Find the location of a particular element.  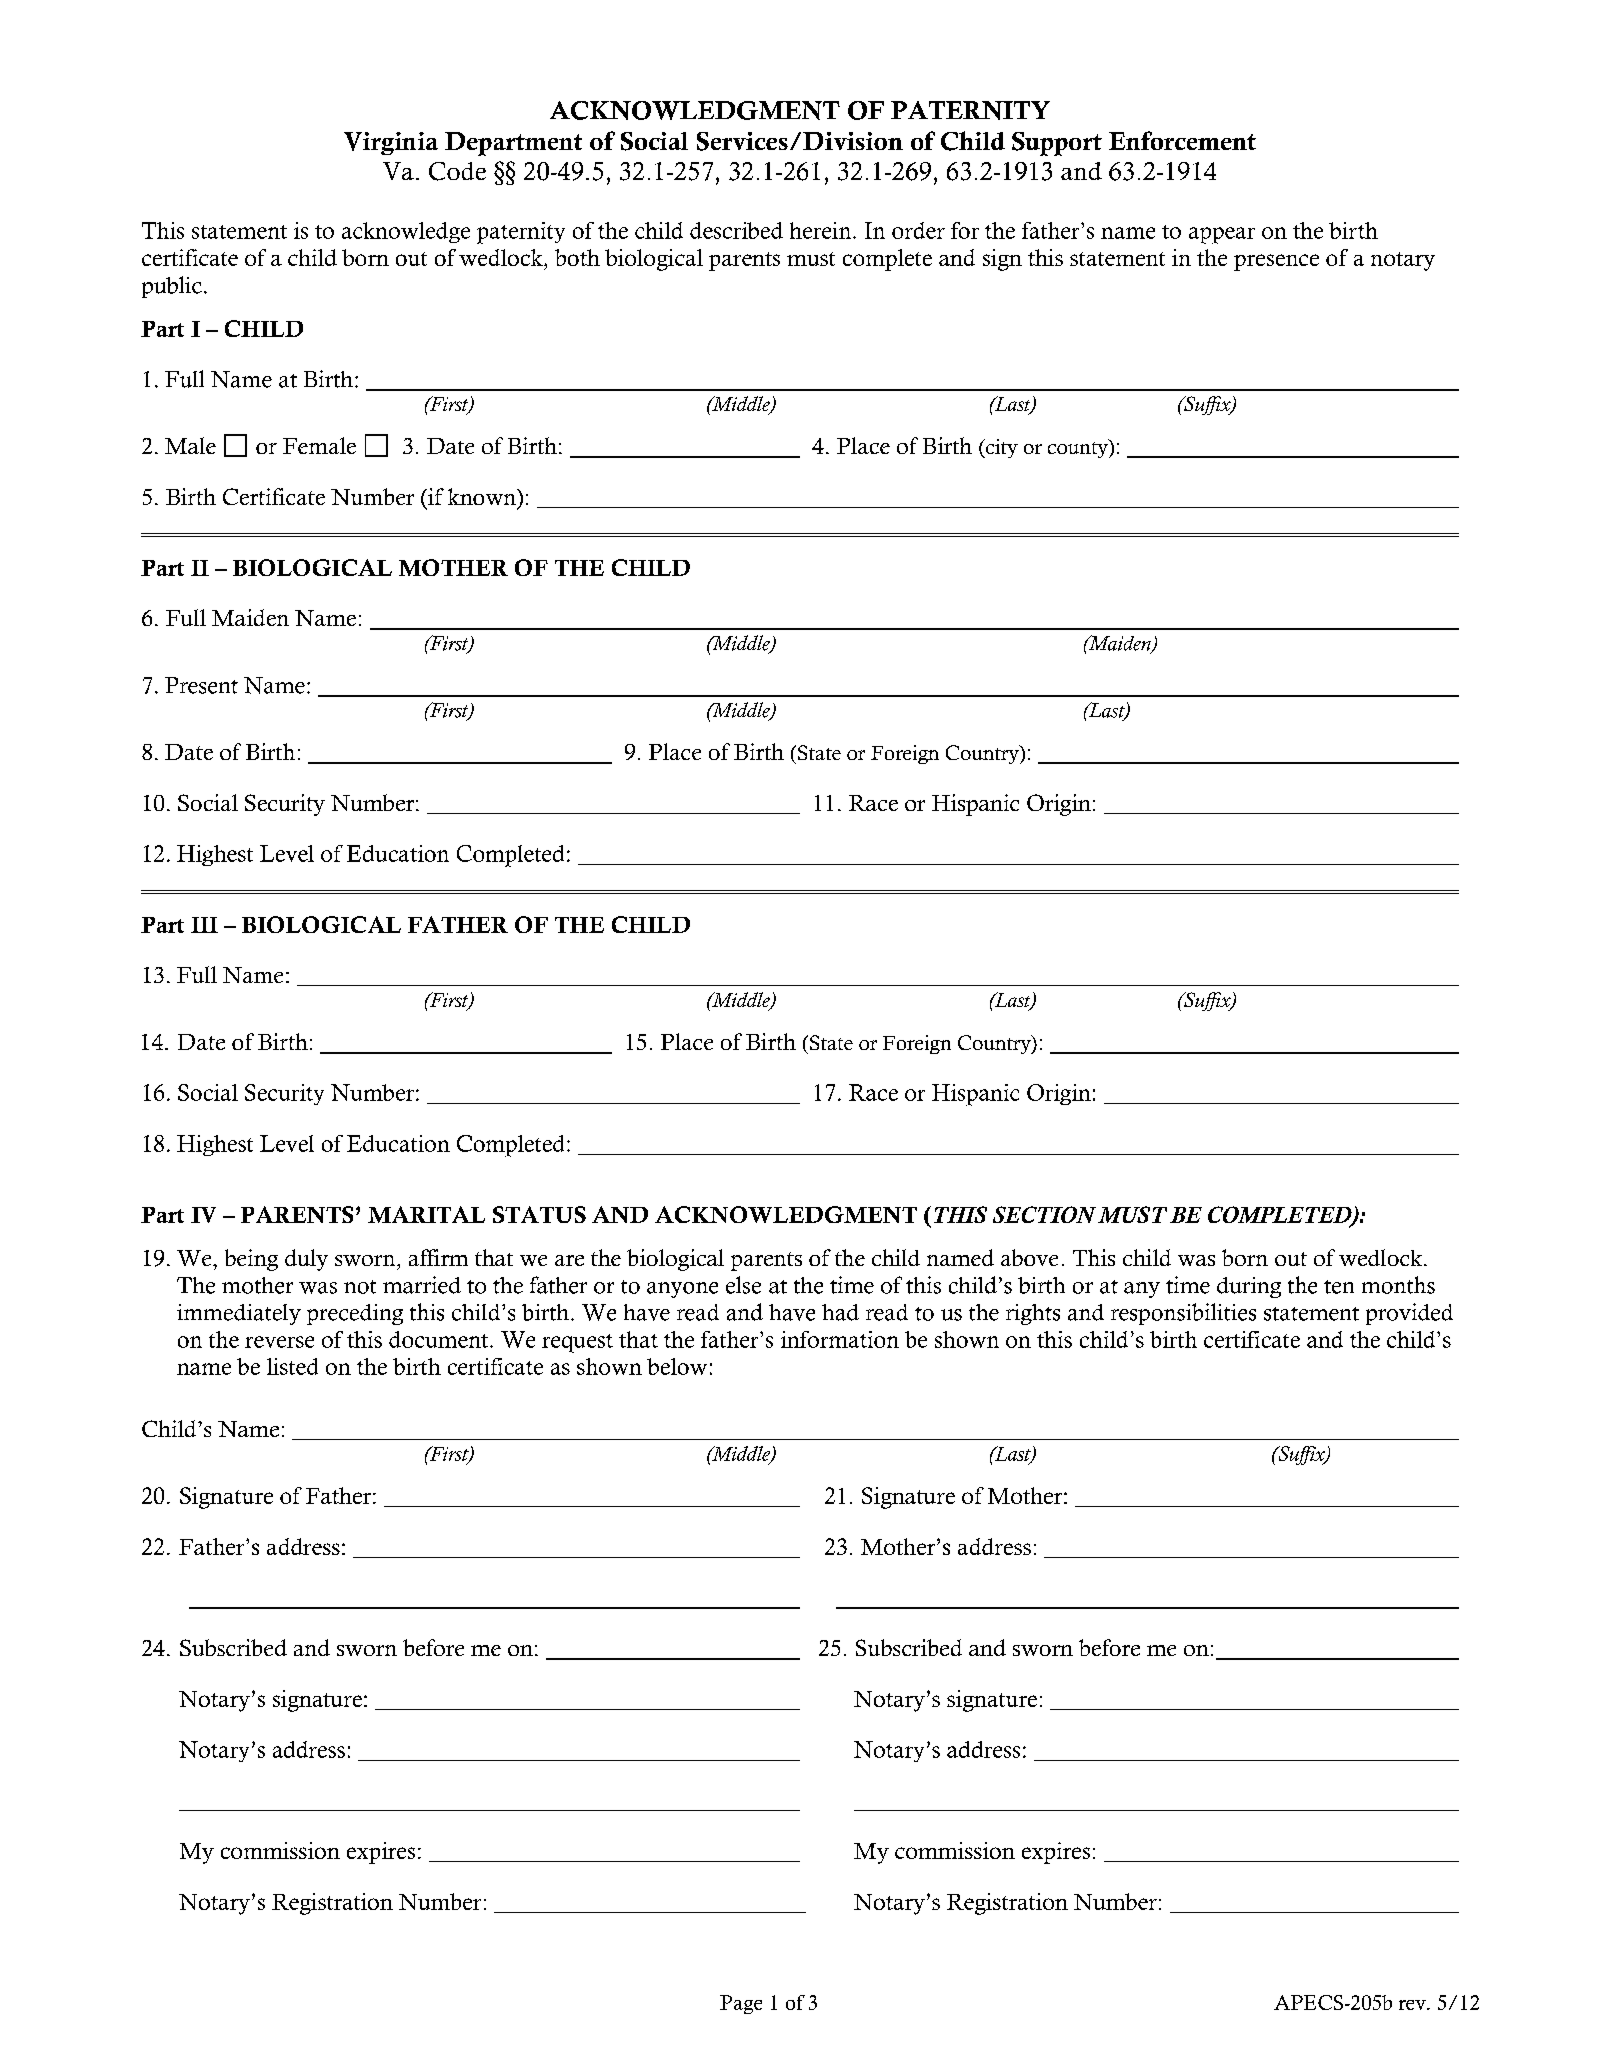

MARITAL is located at coordinates (426, 1214).
